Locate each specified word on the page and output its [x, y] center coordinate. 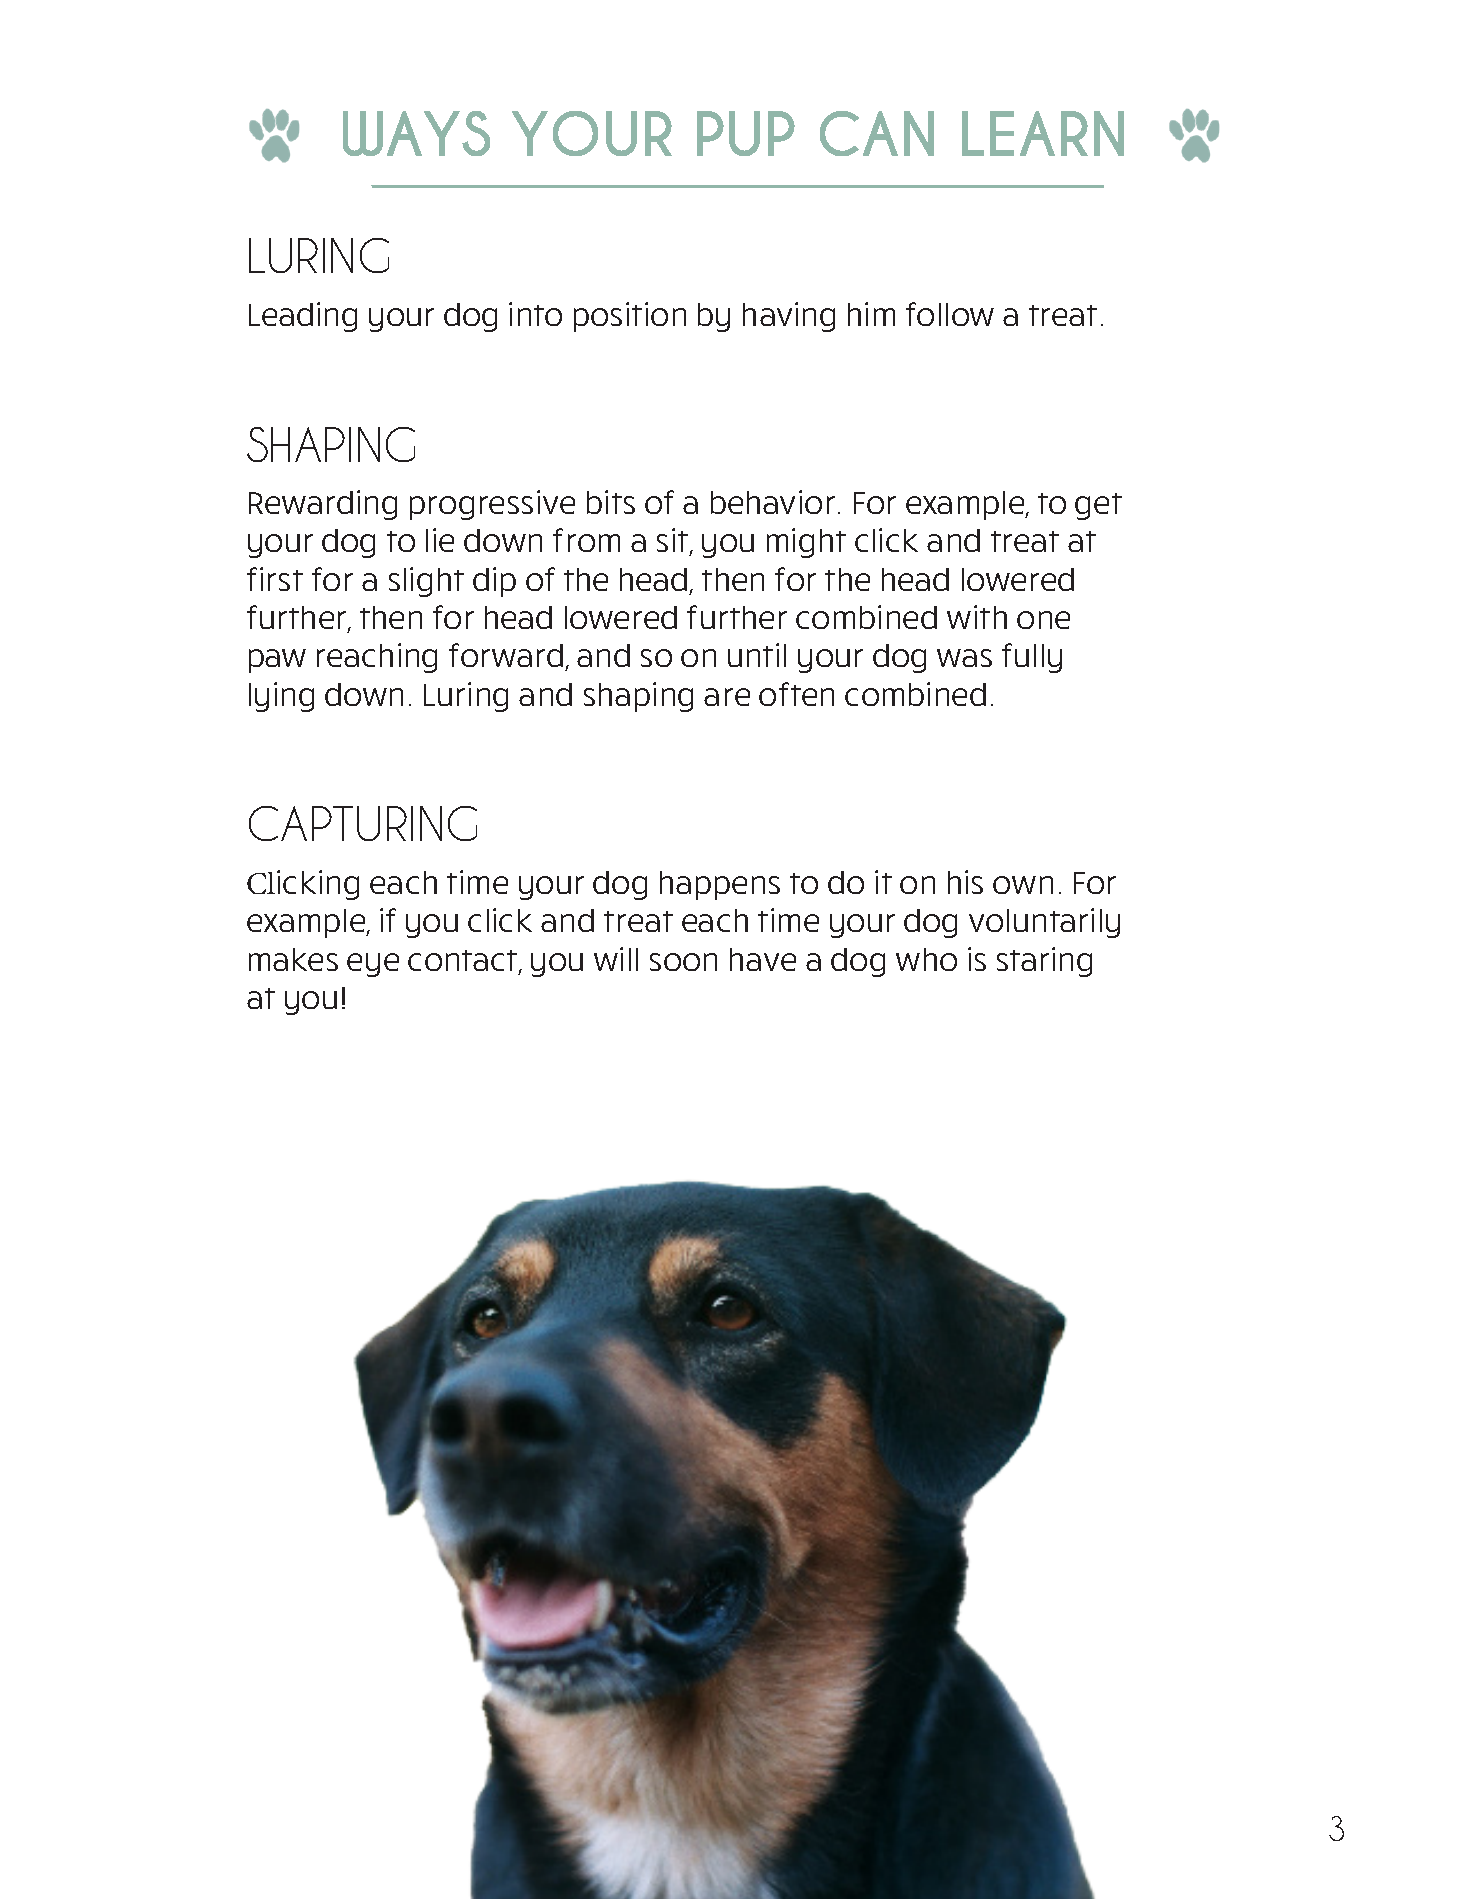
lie [440, 540]
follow [950, 314]
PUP [746, 133]
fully [1032, 658]
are [727, 697]
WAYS [416, 133]
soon [683, 962]
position [630, 317]
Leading [303, 317]
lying [281, 697]
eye [373, 965]
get [1098, 506]
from [586, 540]
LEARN [1043, 133]
